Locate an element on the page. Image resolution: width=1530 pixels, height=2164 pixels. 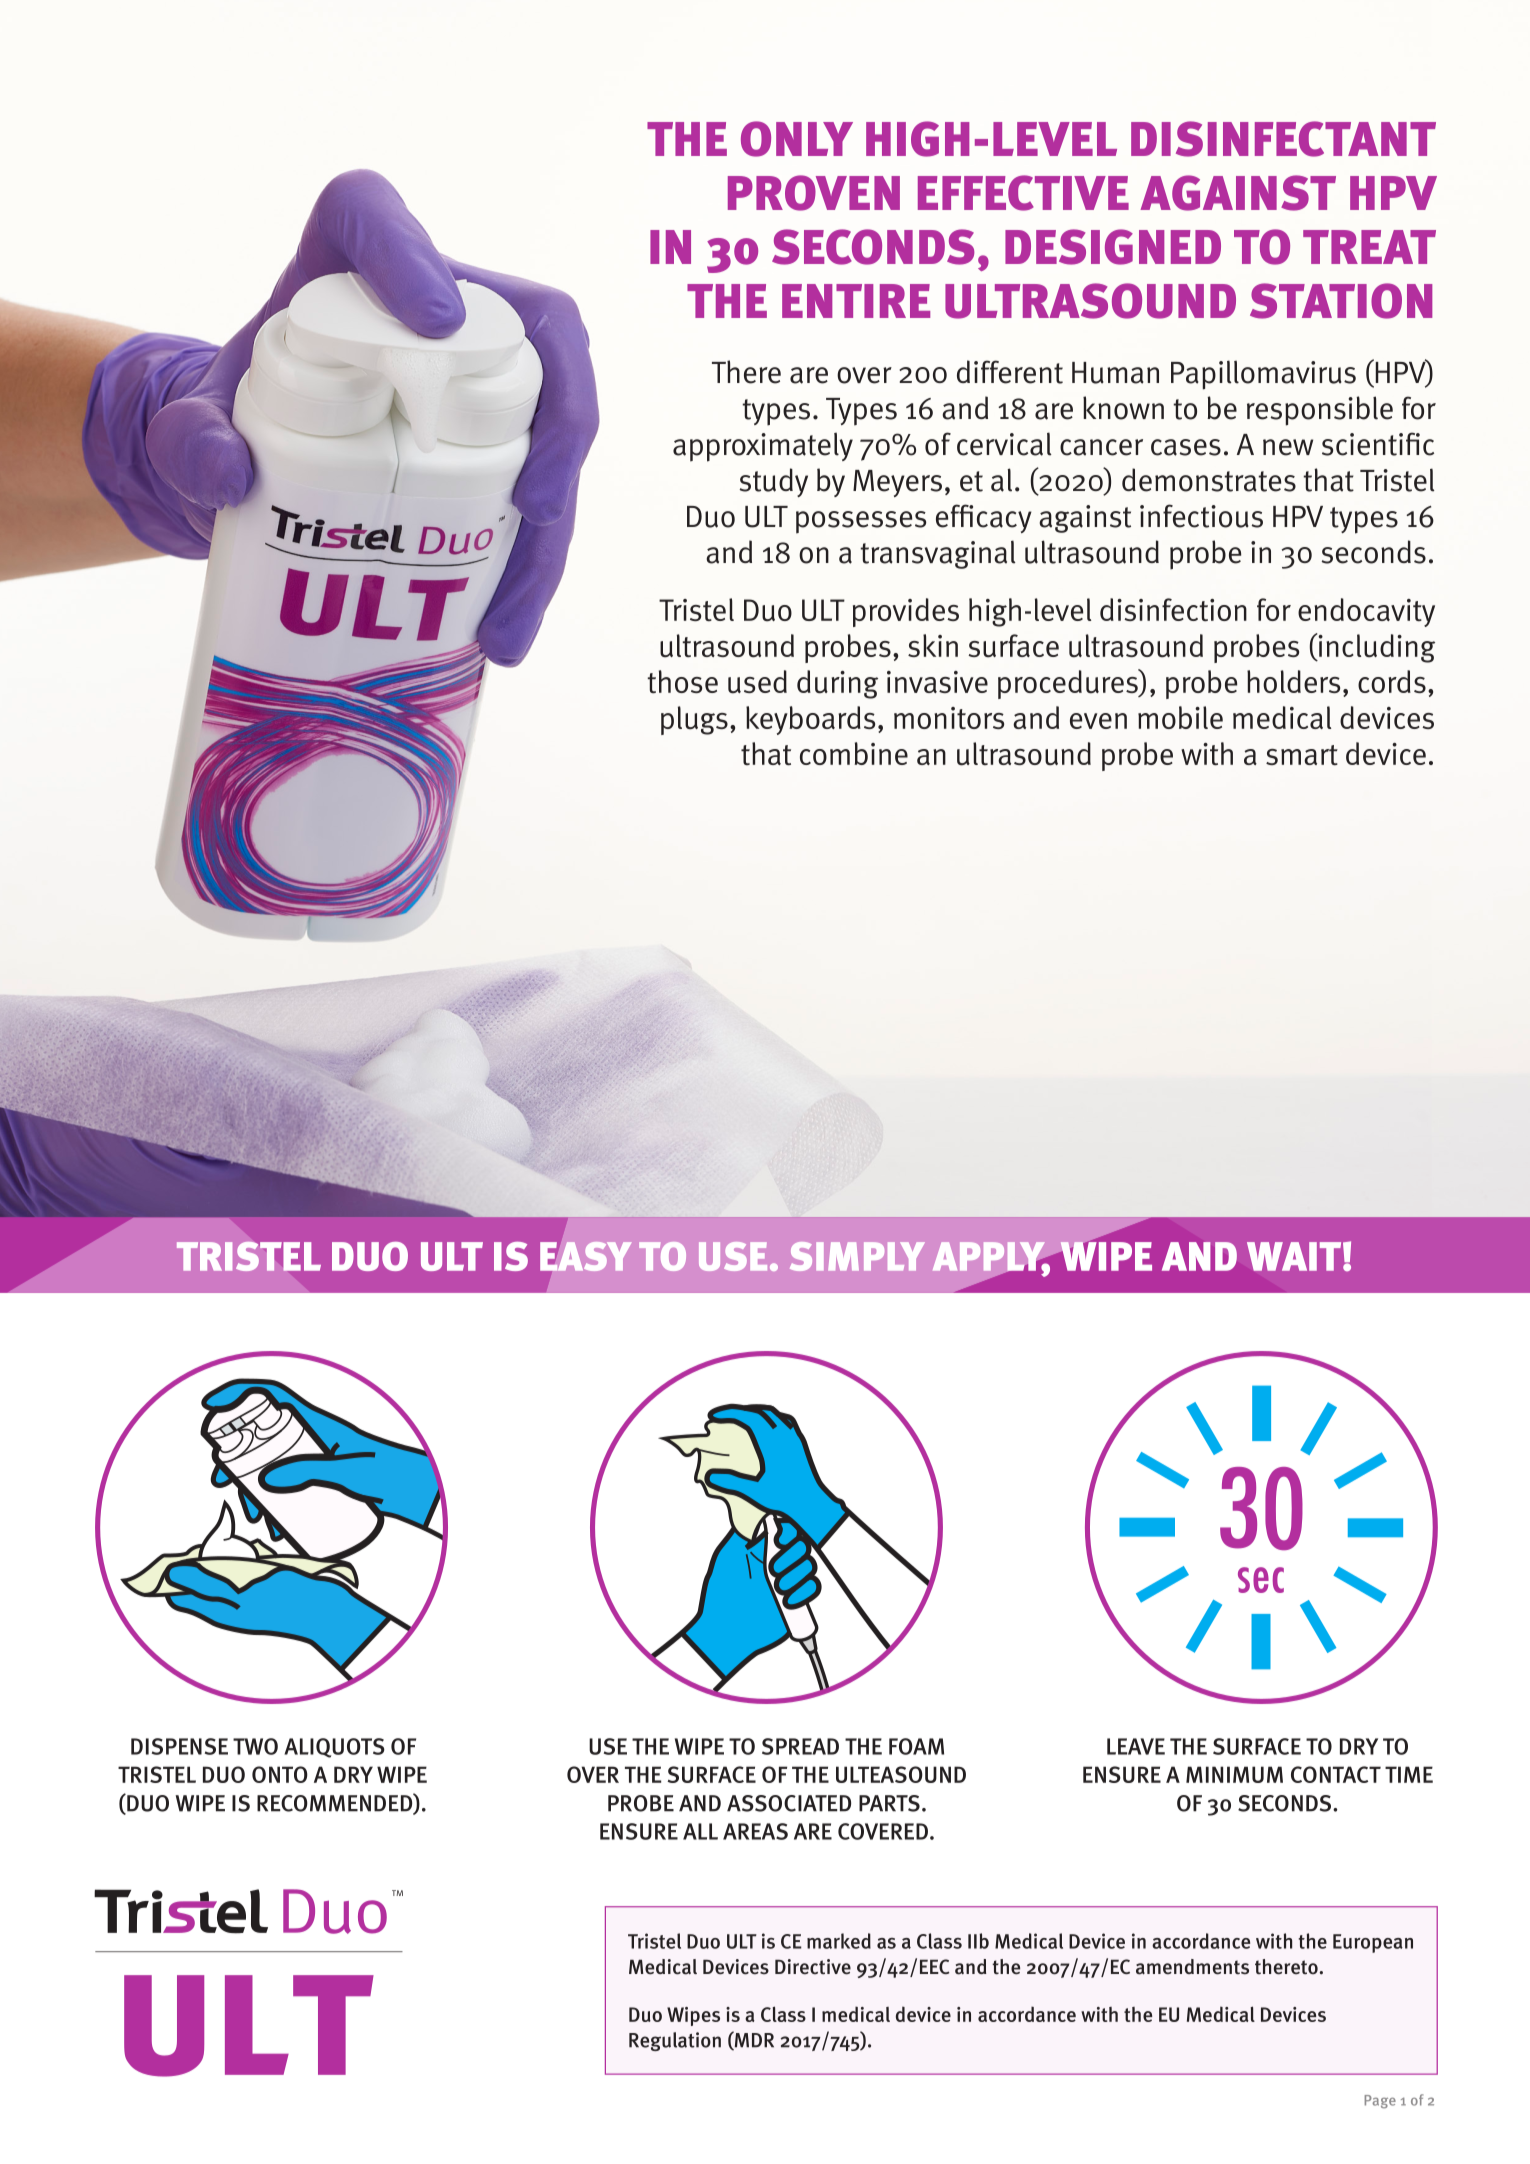
ONLY is located at coordinates (797, 139).
